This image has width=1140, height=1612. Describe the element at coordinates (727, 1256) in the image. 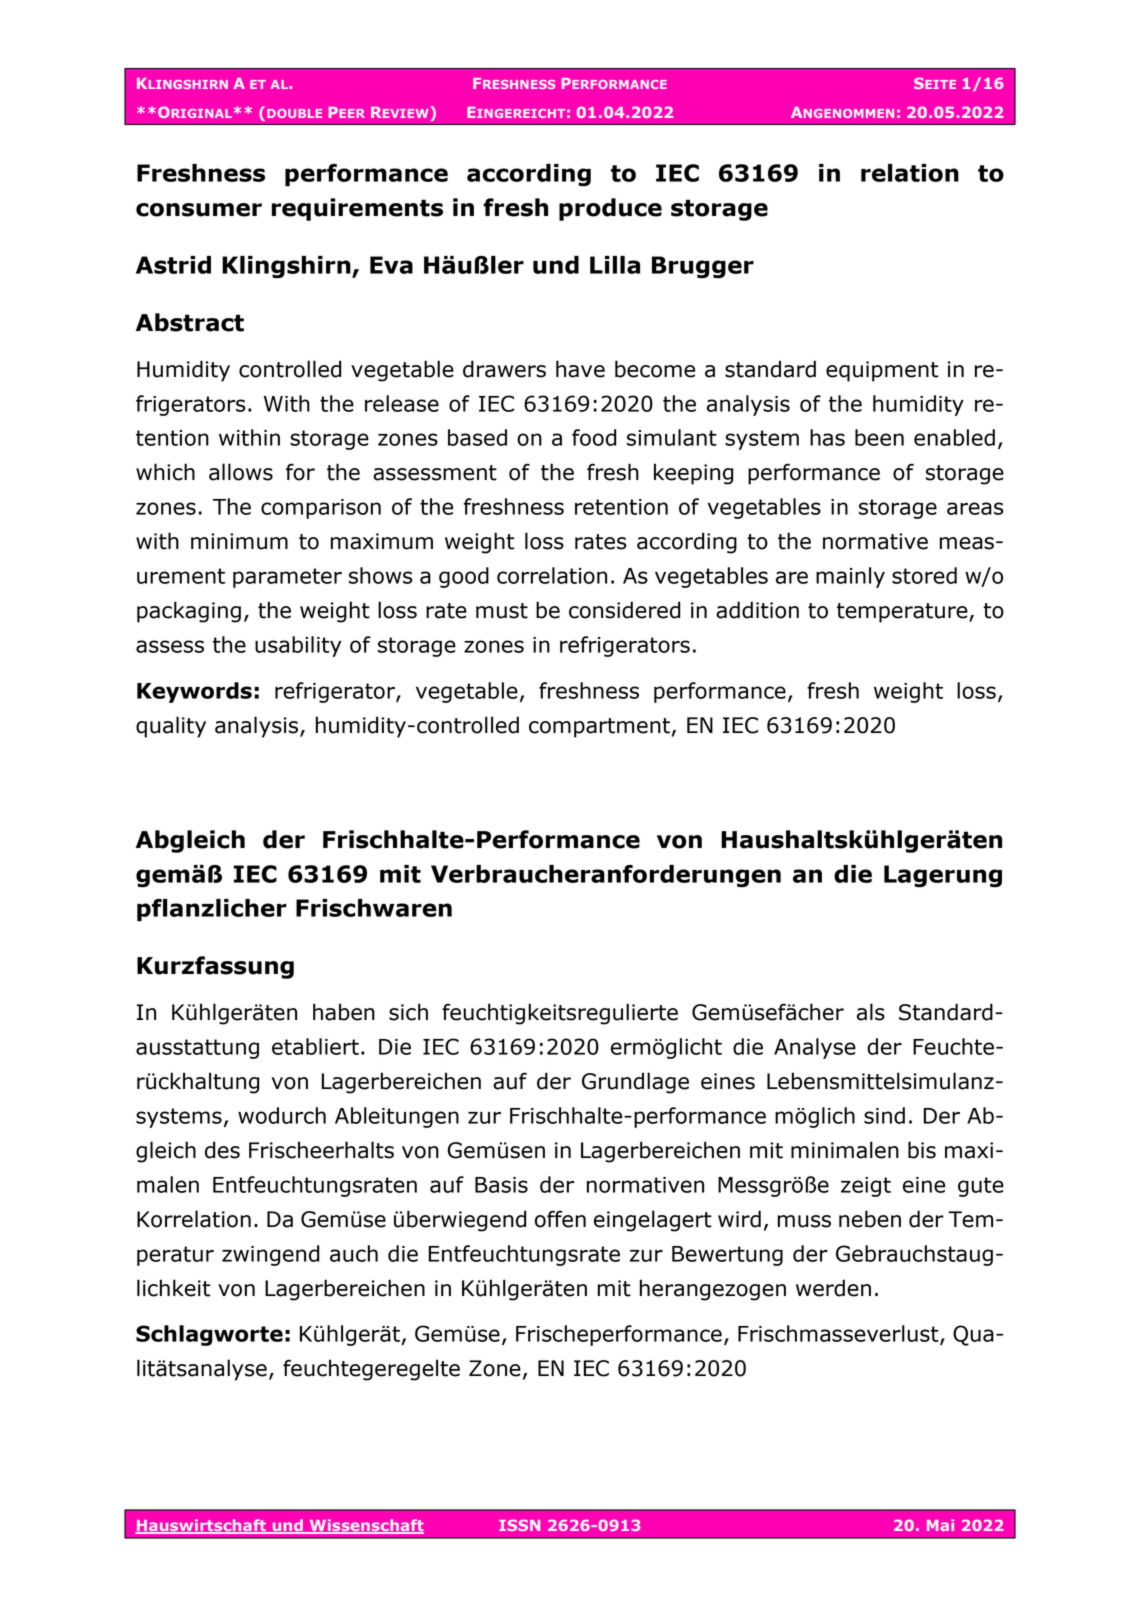

I see `Bewertung` at that location.
